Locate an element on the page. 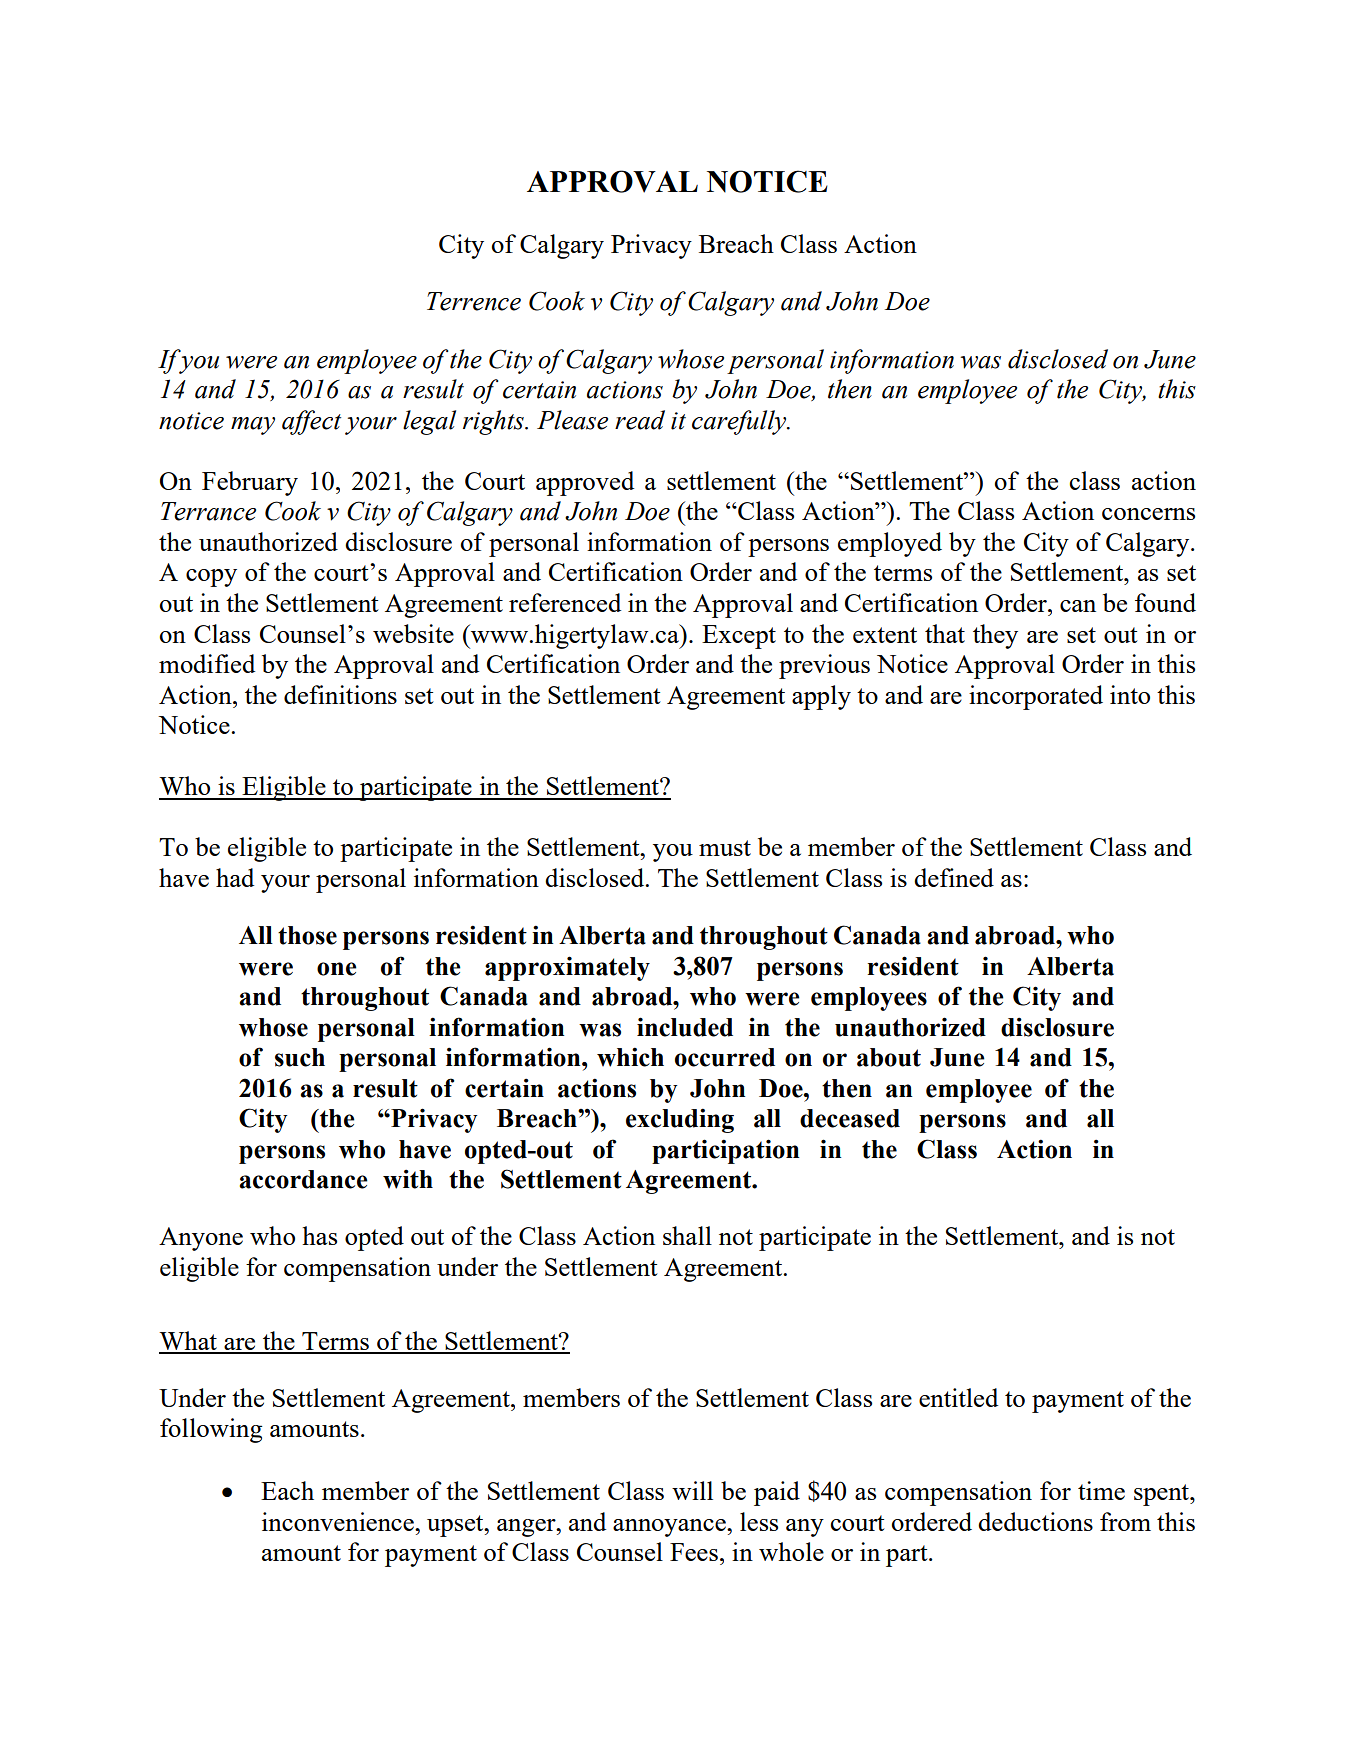 The width and height of the image is (1355, 1753). inconvenience is located at coordinates (339, 1521).
